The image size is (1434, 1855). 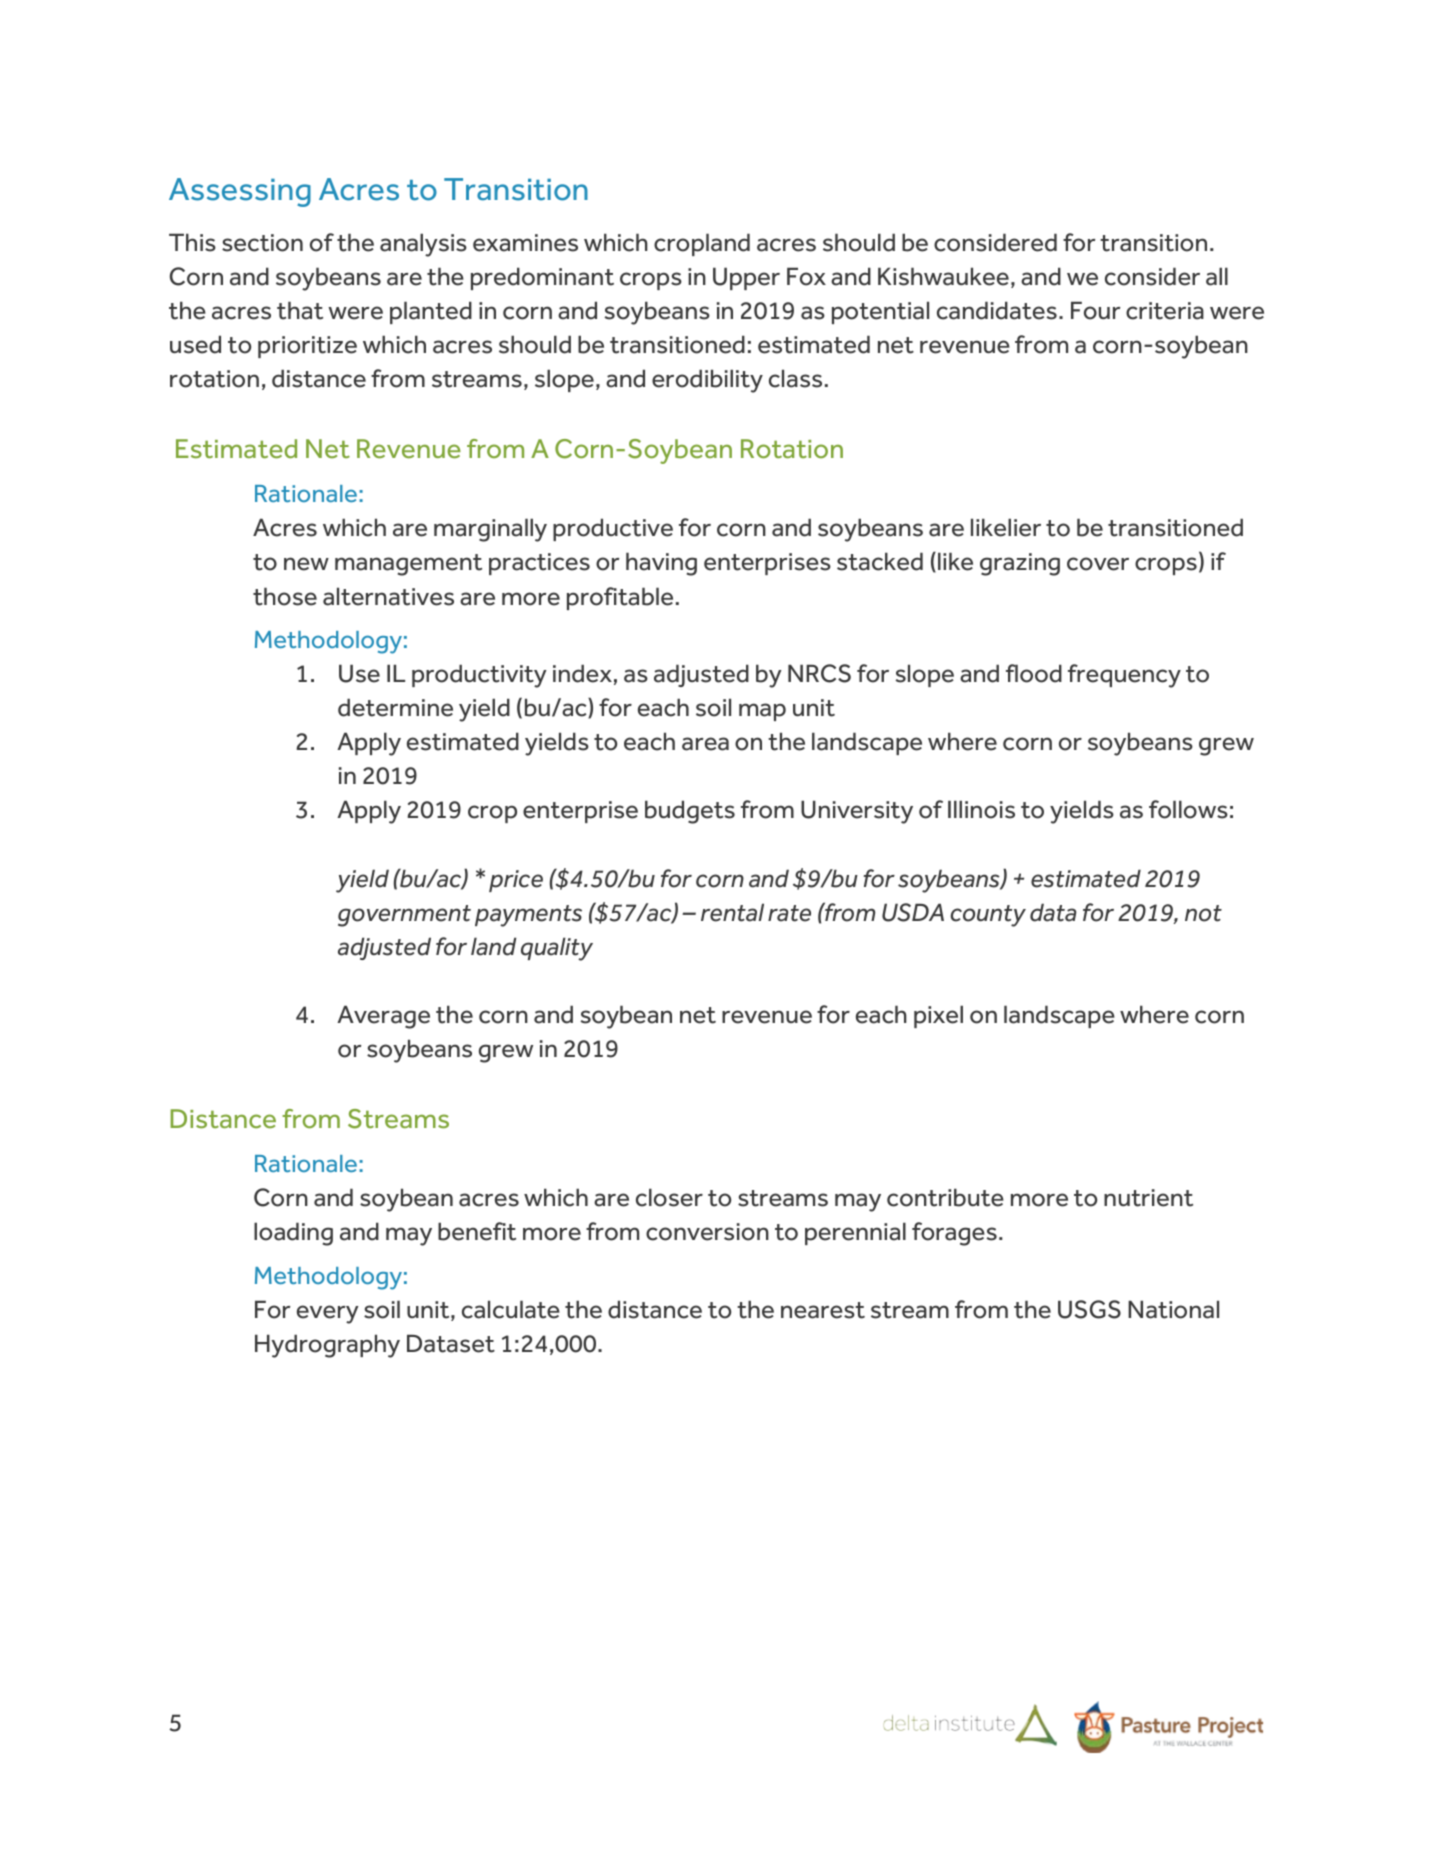 I want to click on conversion, so click(x=707, y=1232).
